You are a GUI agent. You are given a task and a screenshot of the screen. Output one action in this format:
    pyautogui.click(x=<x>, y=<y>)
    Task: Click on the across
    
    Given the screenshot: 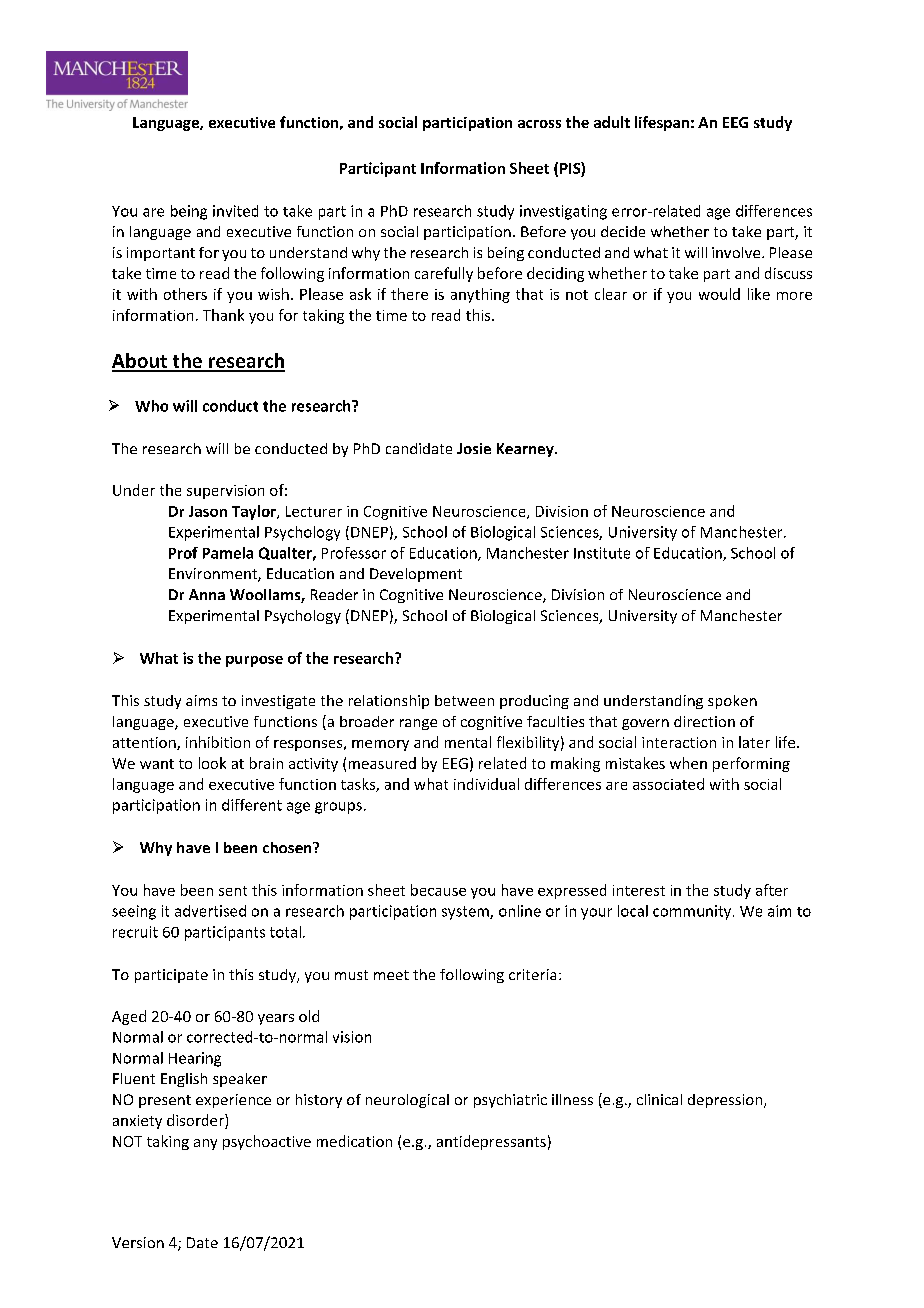 What is the action you would take?
    pyautogui.click(x=539, y=124)
